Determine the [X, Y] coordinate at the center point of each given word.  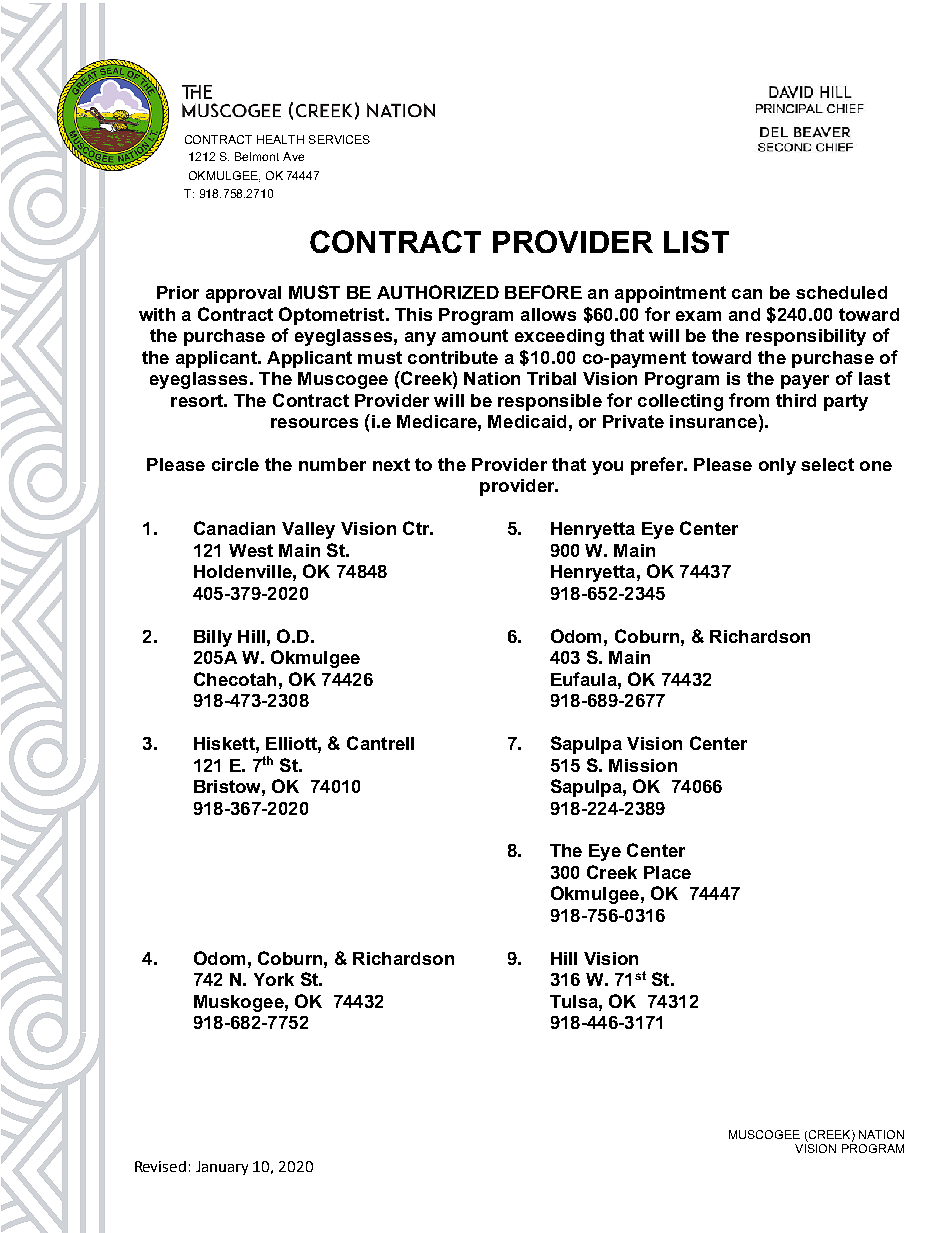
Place [667, 872]
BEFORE [543, 292]
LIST [696, 241]
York [274, 979]
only [777, 466]
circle [235, 464]
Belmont [257, 156]
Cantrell [380, 743]
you [607, 468]
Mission [643, 765]
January [222, 1168]
